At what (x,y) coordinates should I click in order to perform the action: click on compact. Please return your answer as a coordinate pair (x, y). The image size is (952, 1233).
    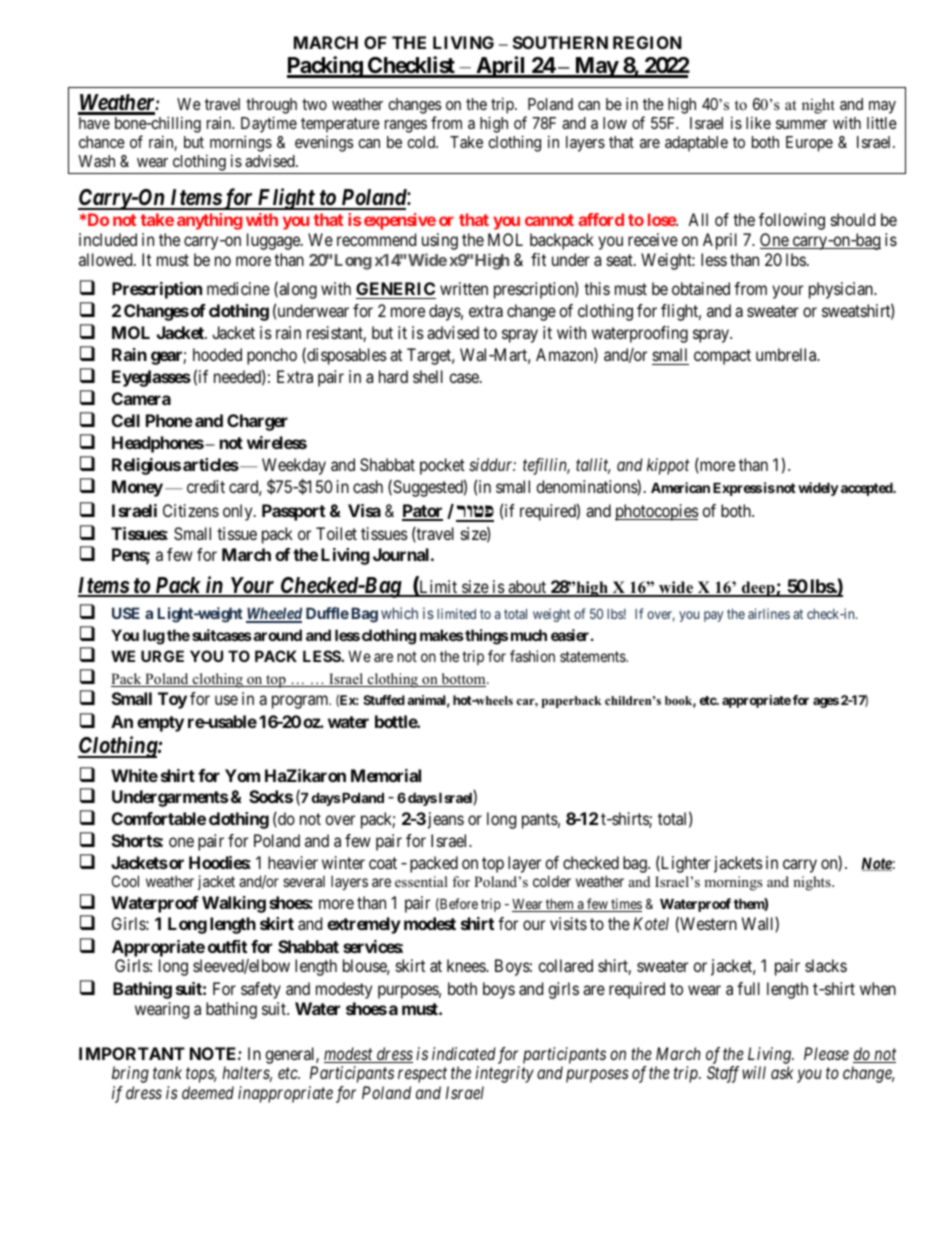
    Looking at the image, I should click on (722, 357).
